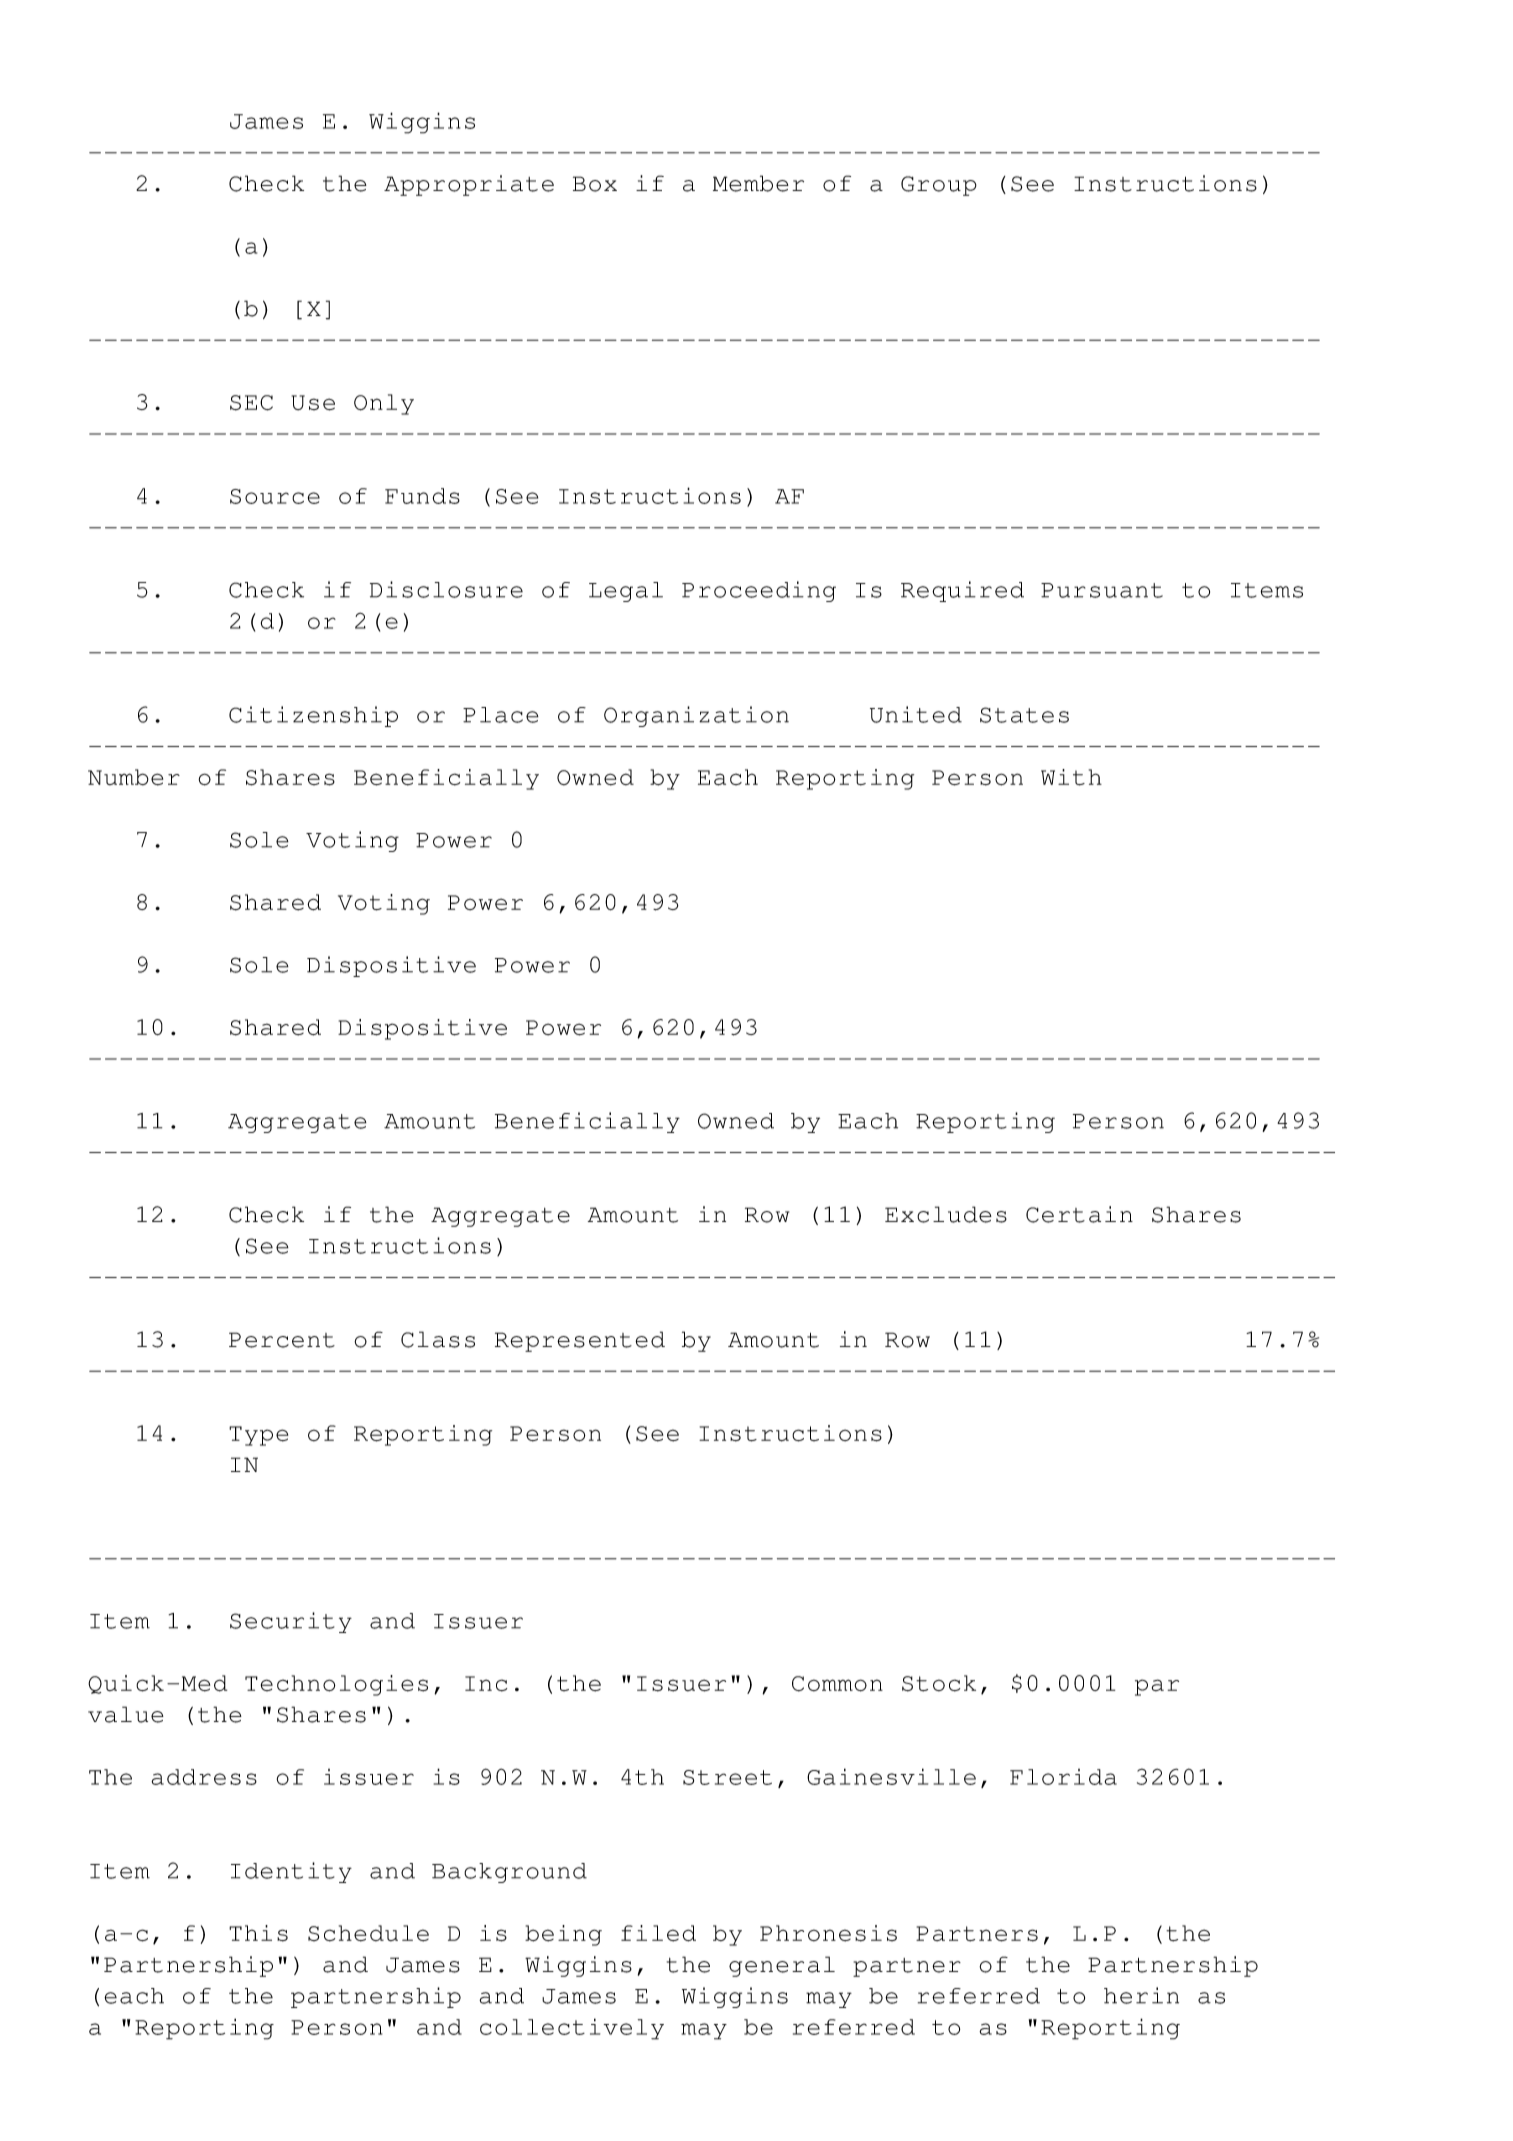 This screenshot has width=1513, height=2141. I want to click on Box, so click(595, 184).
